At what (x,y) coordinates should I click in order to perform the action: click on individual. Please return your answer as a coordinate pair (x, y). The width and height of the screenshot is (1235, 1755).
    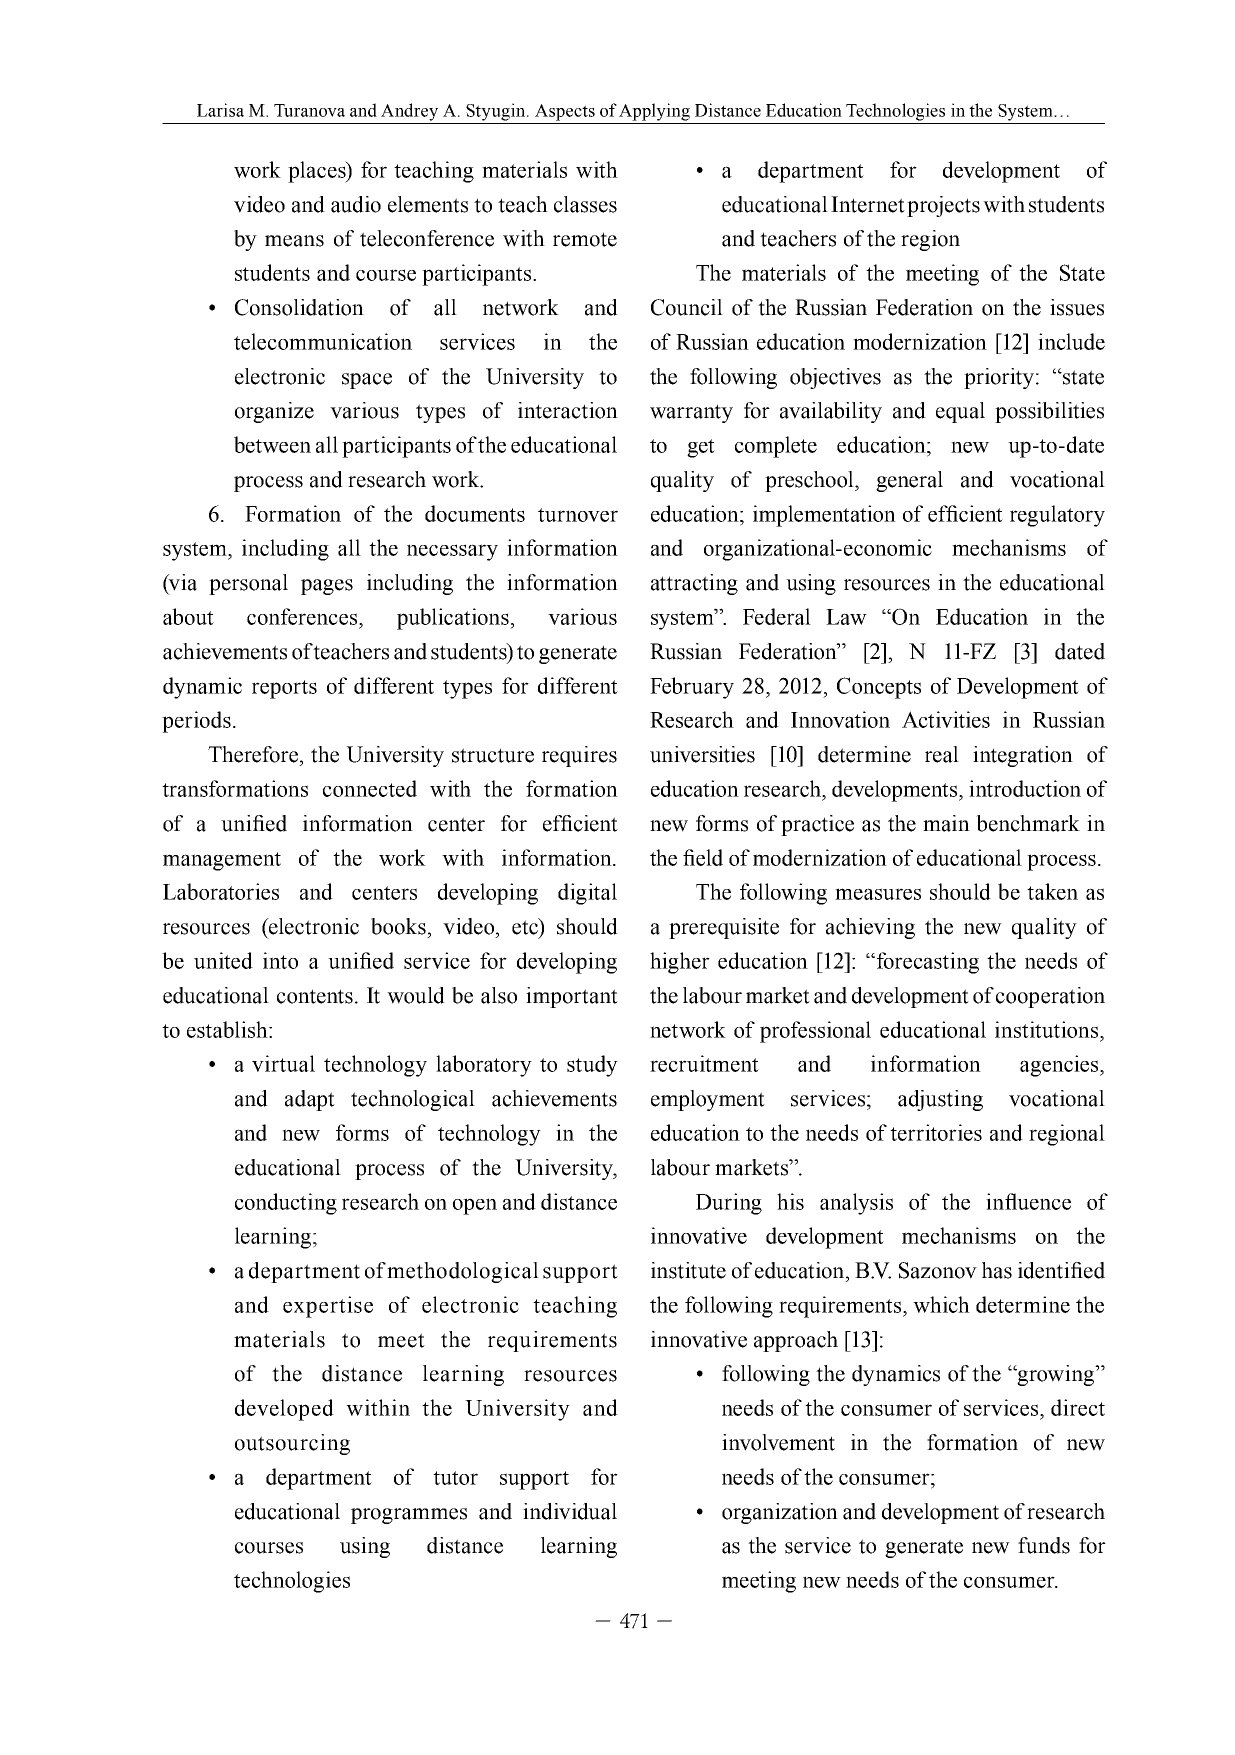
    Looking at the image, I should click on (570, 1511).
